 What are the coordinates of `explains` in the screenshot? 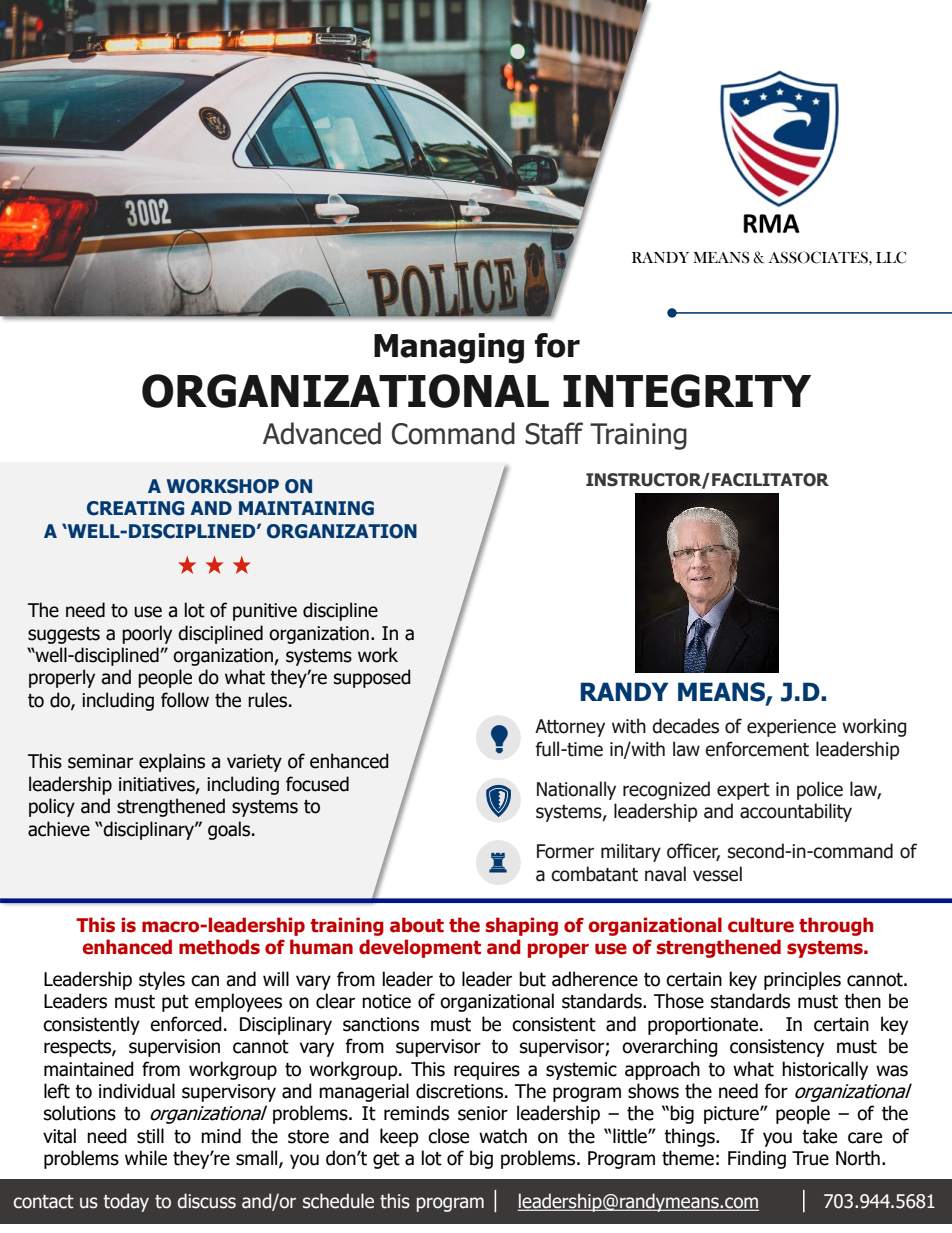 It's located at (172, 762).
